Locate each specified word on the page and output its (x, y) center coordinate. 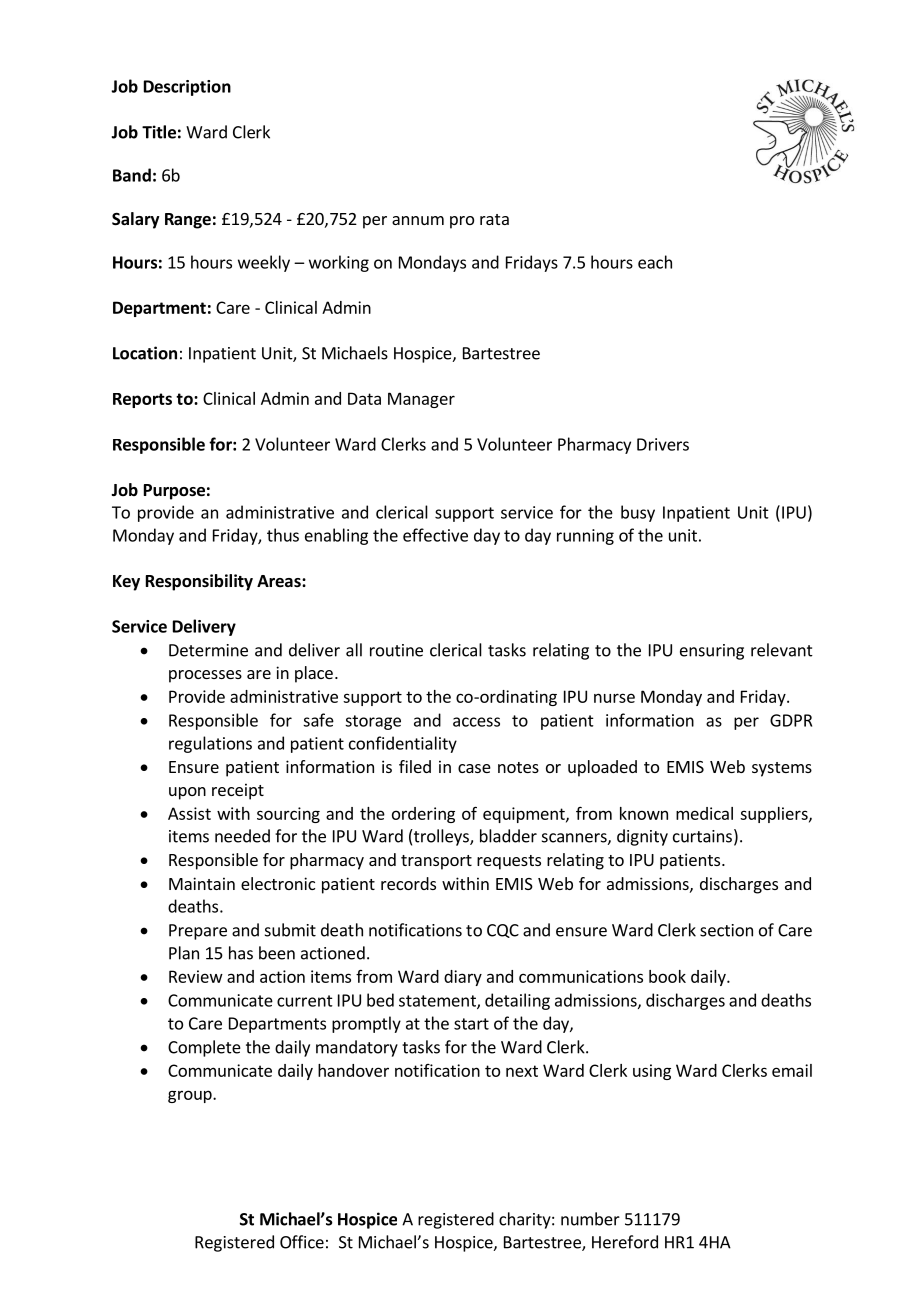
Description (187, 88)
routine (396, 650)
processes (205, 676)
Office (302, 1242)
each (655, 262)
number (590, 1219)
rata (494, 219)
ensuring (712, 652)
